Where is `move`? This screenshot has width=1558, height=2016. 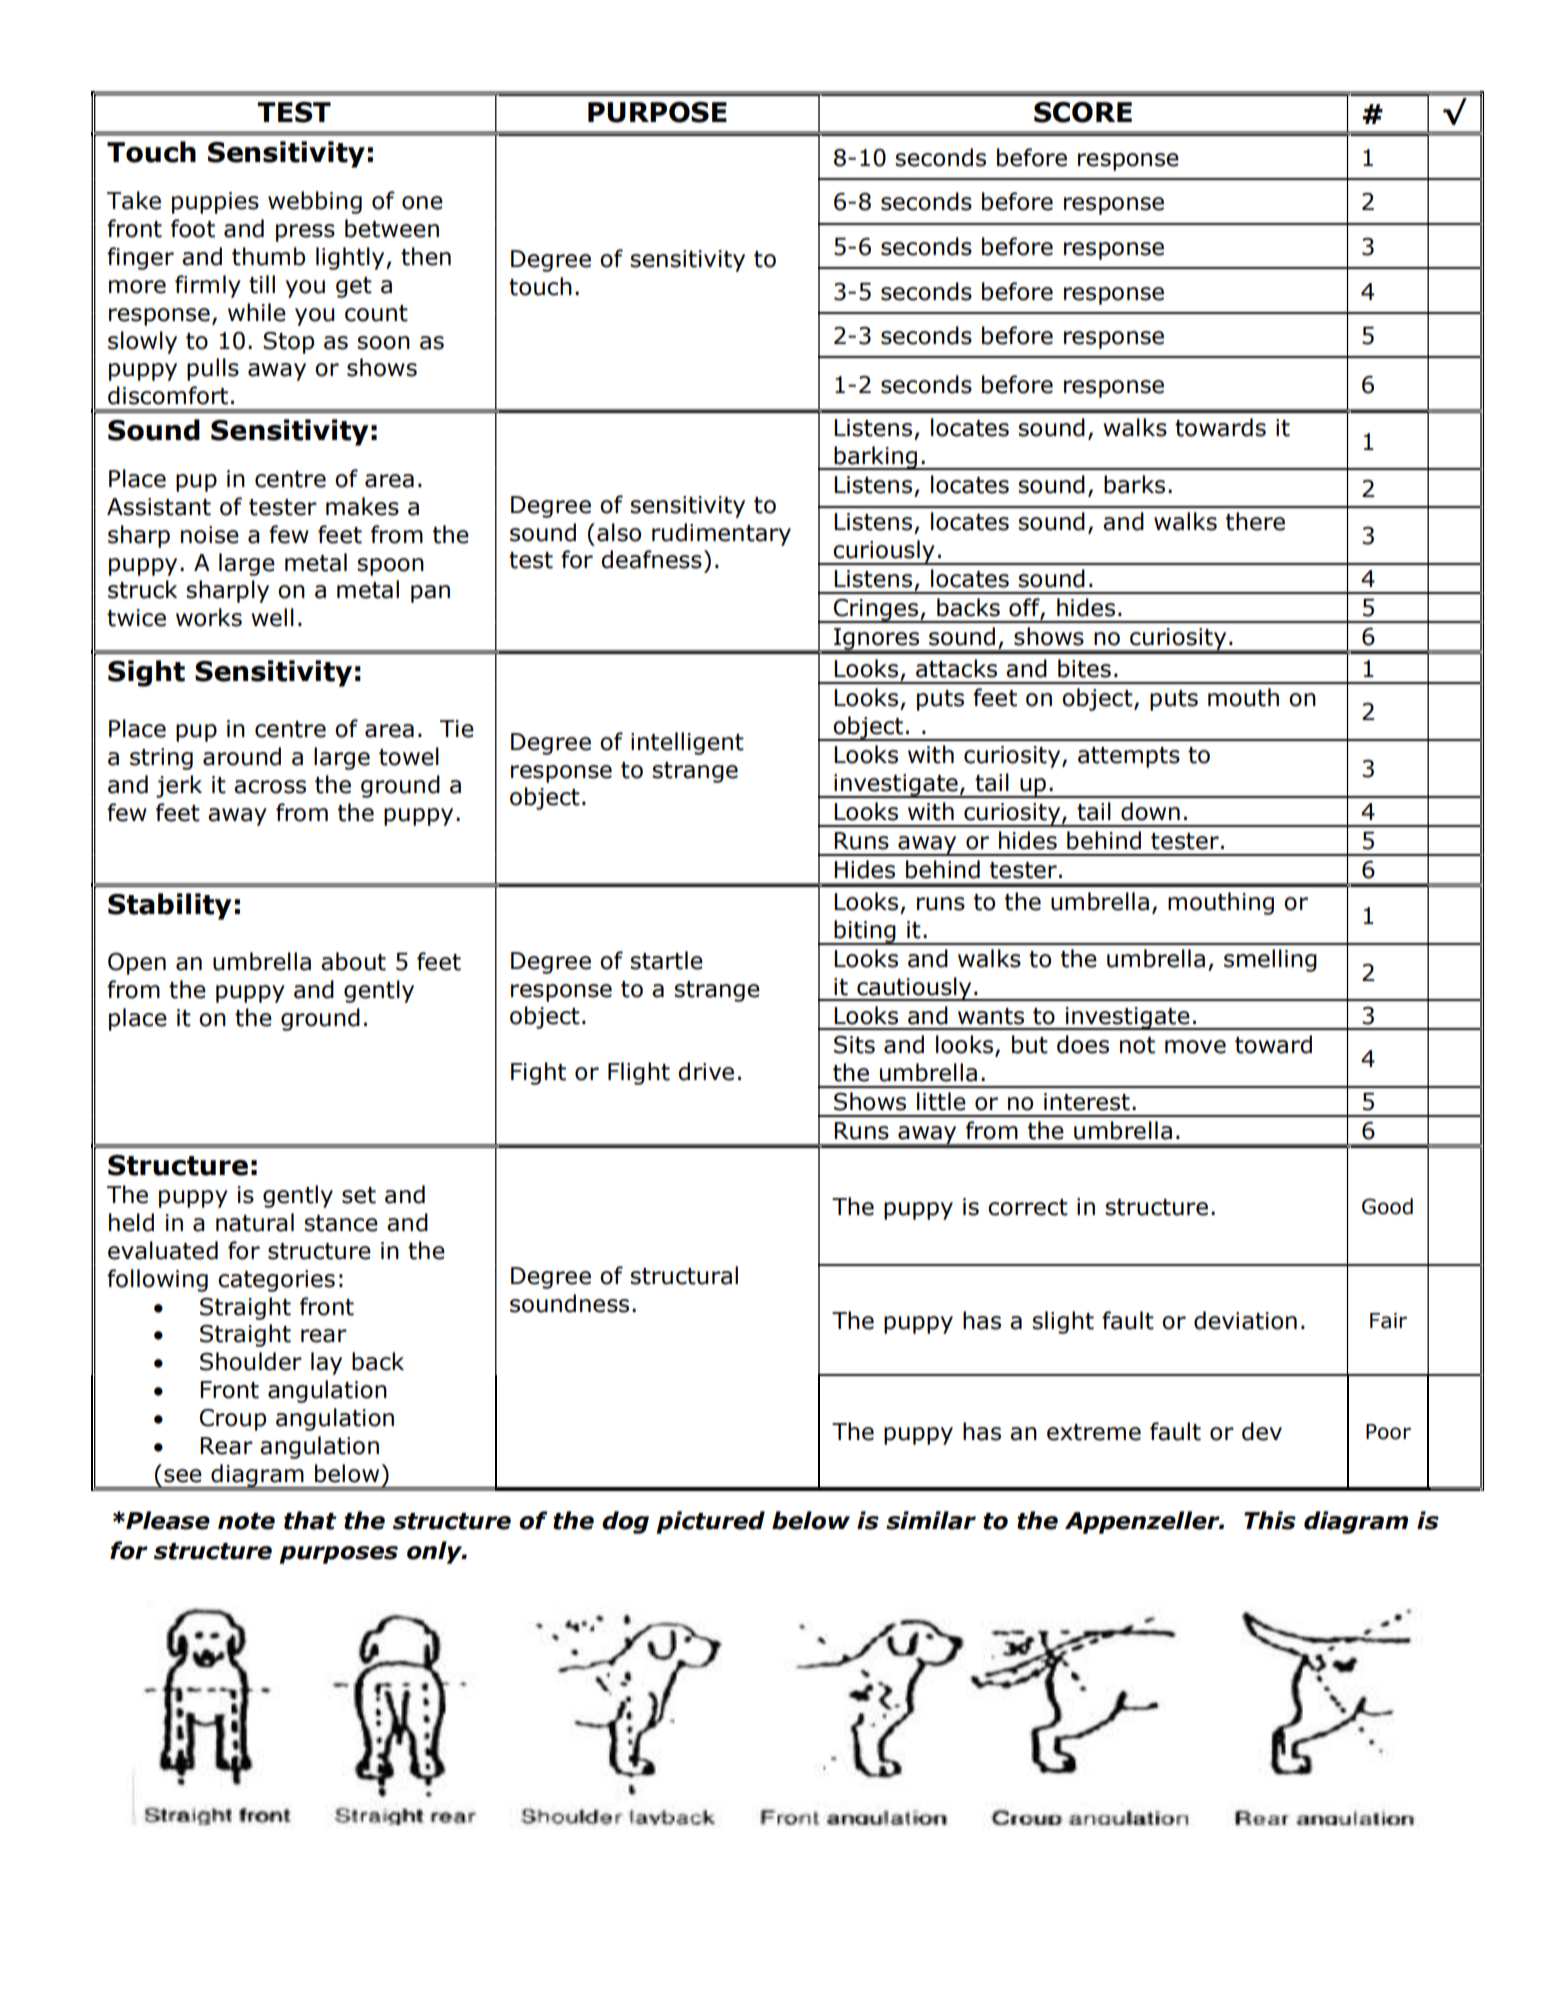
move is located at coordinates (1195, 1047).
